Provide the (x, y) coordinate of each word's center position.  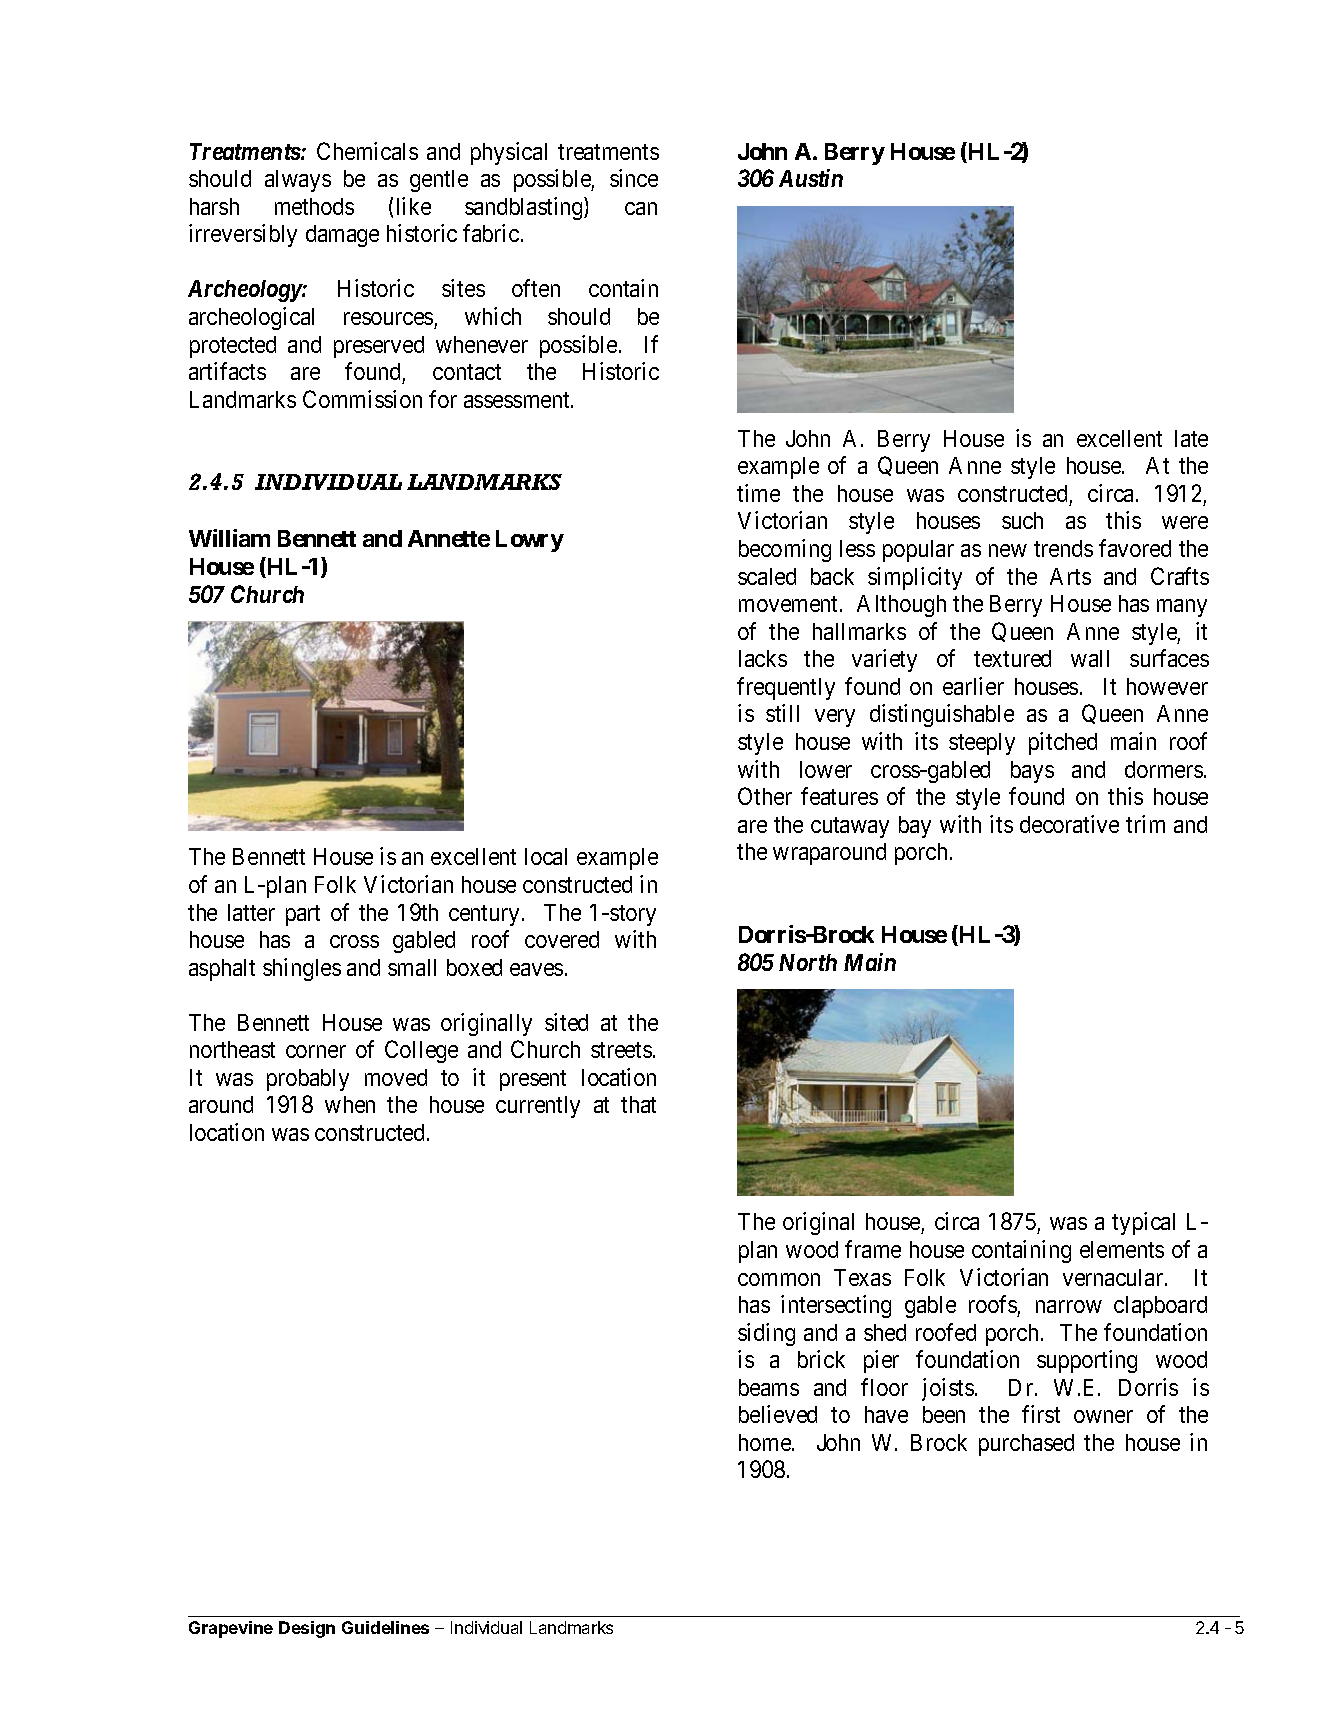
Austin (811, 178)
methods (314, 206)
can (641, 208)
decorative (1069, 824)
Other (765, 796)
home (766, 1442)
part (303, 915)
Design (307, 1629)
